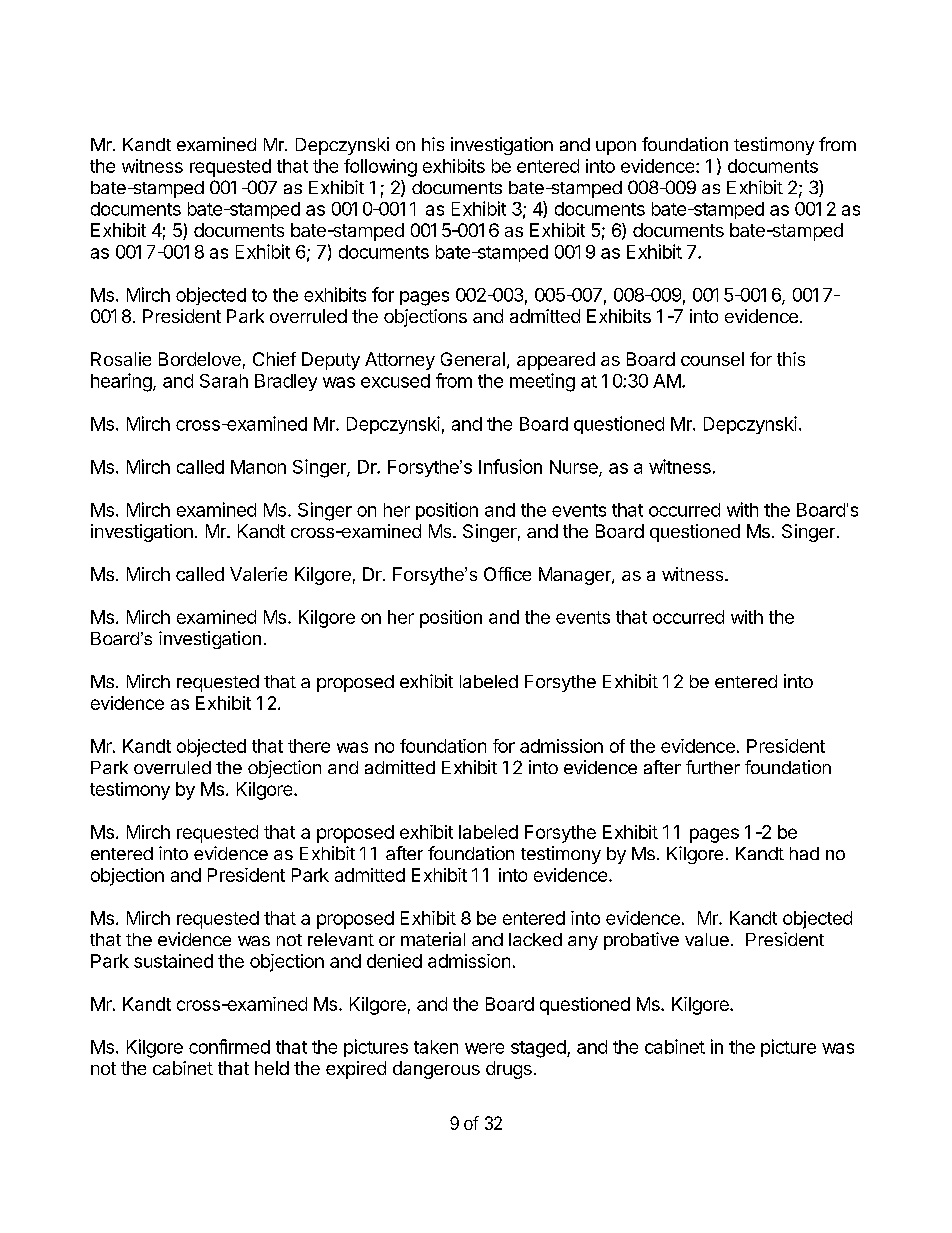 The width and height of the document is (952, 1233). I want to click on upon, so click(616, 148).
